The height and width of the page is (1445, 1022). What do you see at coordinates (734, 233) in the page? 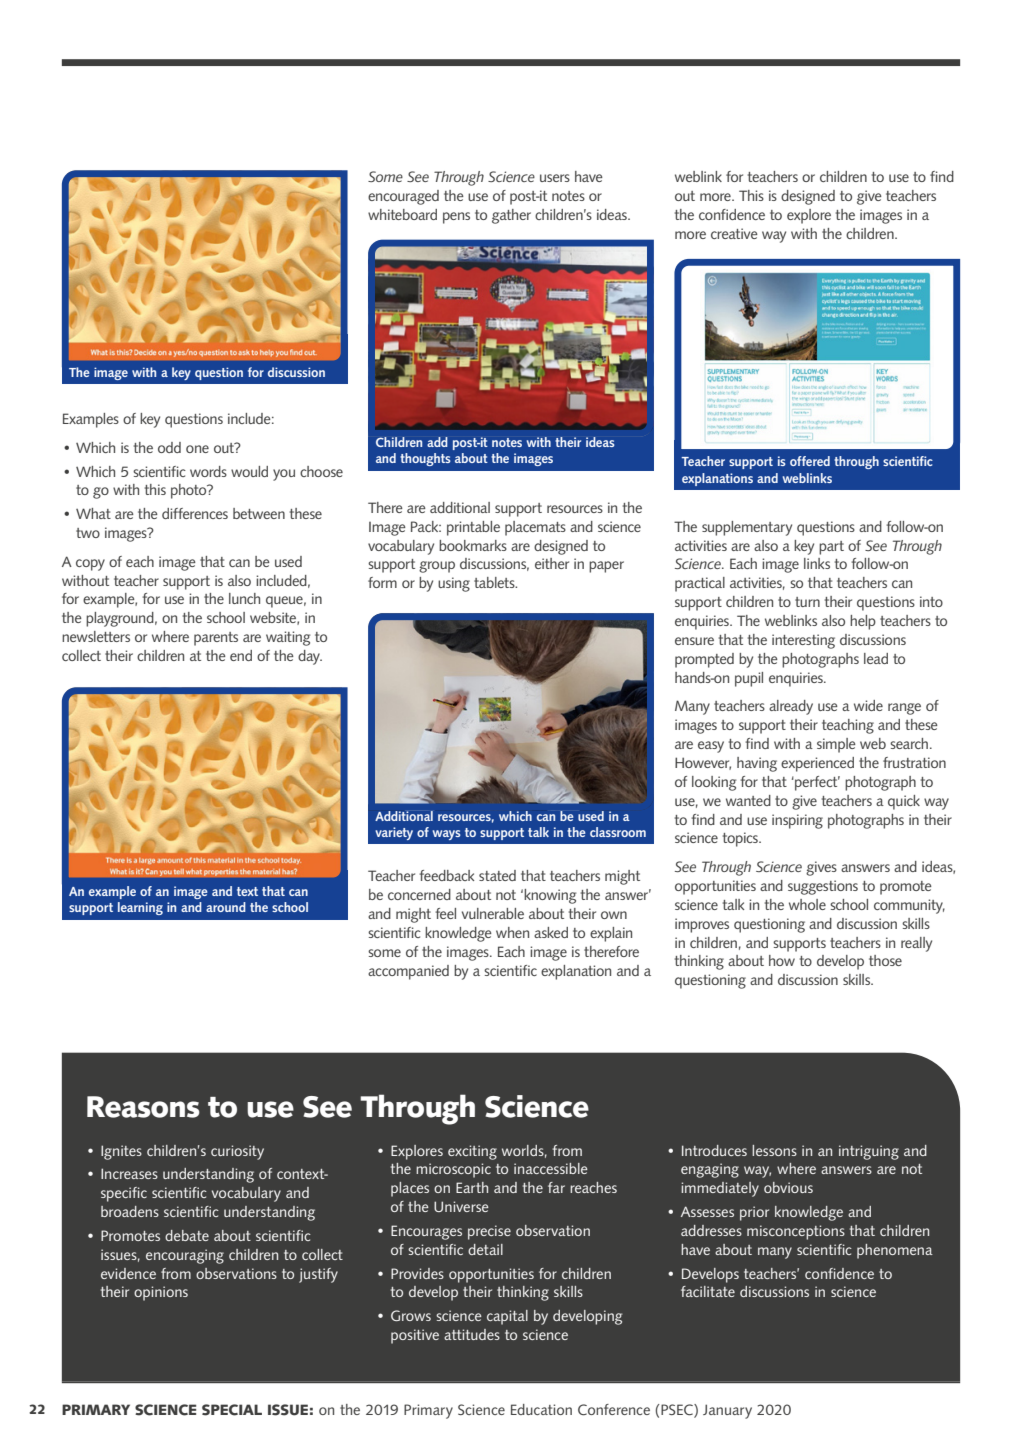
I see `creative` at bounding box center [734, 233].
